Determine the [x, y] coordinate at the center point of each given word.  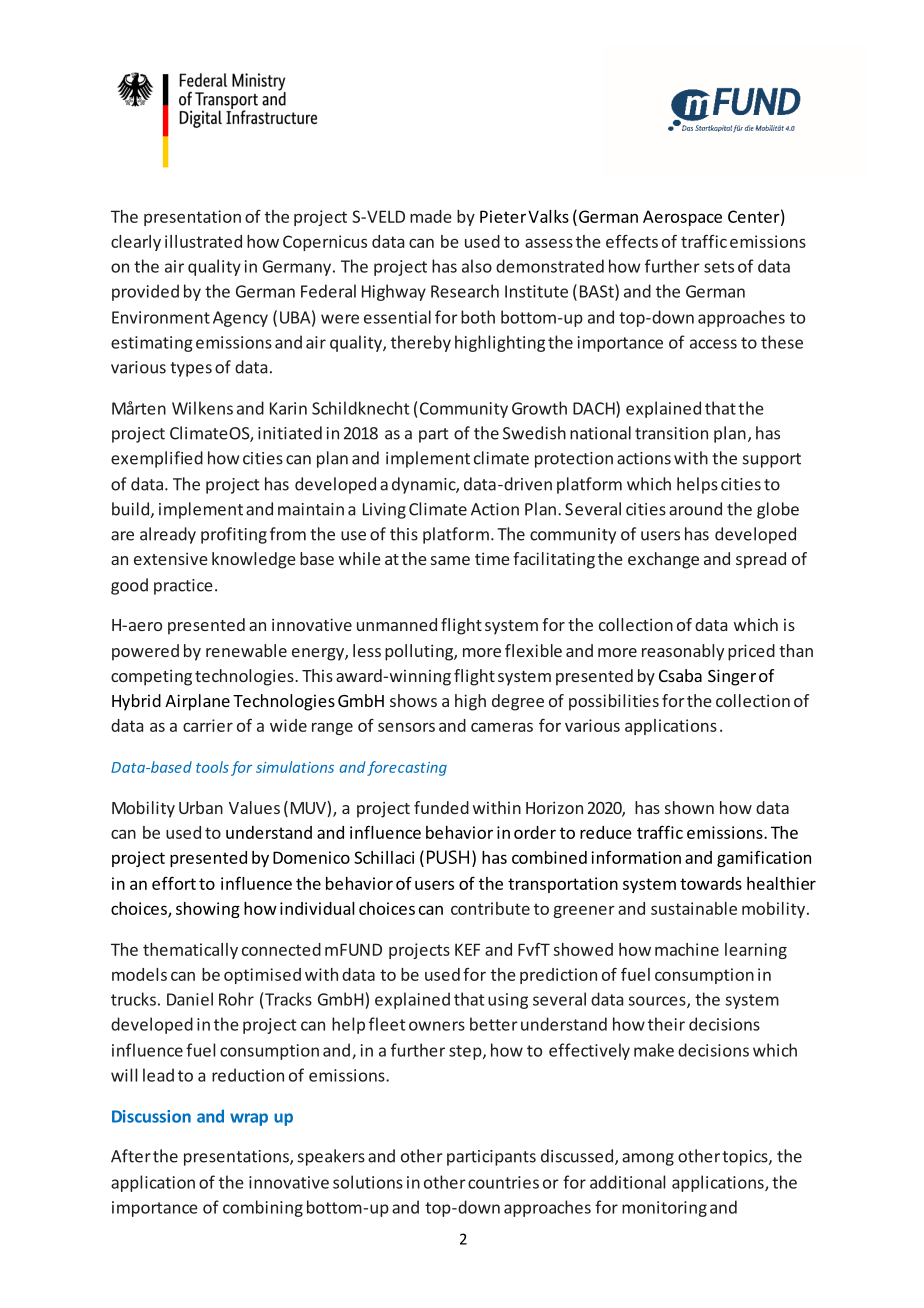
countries [503, 1182]
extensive [171, 558]
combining [263, 1208]
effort [174, 883]
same [450, 560]
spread [761, 560]
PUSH [448, 857]
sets [719, 267]
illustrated [203, 241]
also [477, 266]
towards [711, 883]
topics [746, 1158]
